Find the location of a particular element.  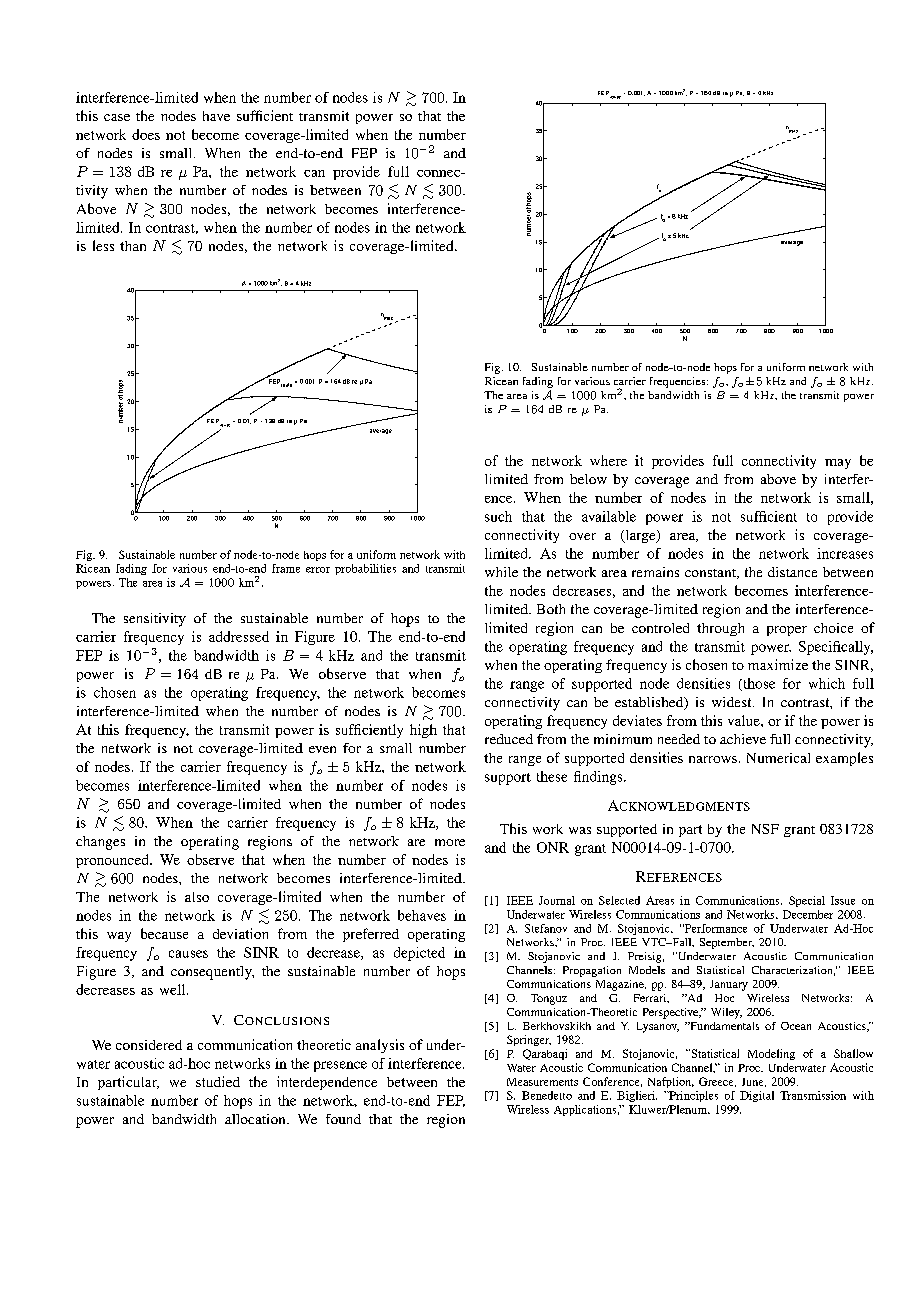

addressed is located at coordinates (239, 636).
